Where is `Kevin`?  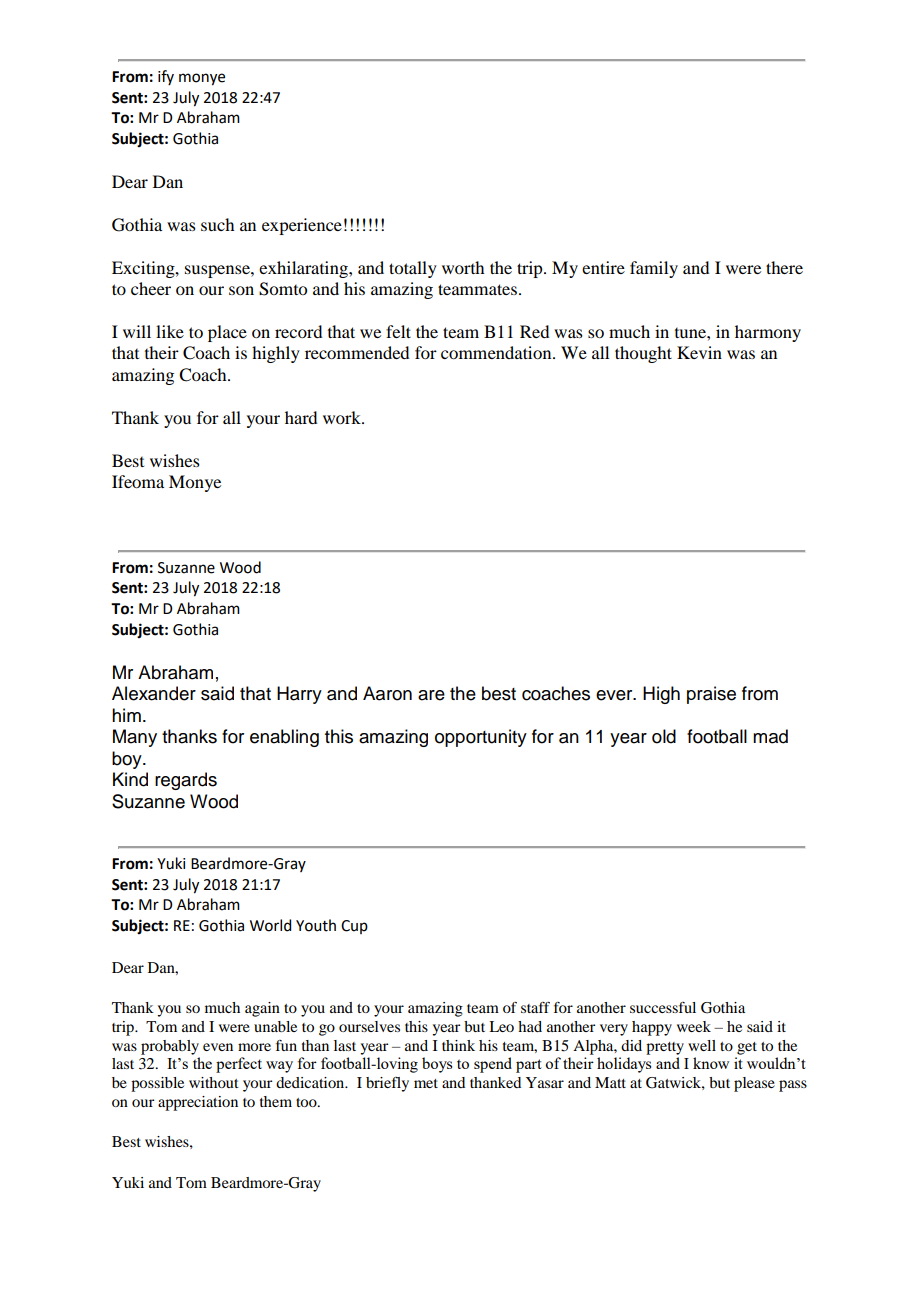 Kevin is located at coordinates (699, 352).
